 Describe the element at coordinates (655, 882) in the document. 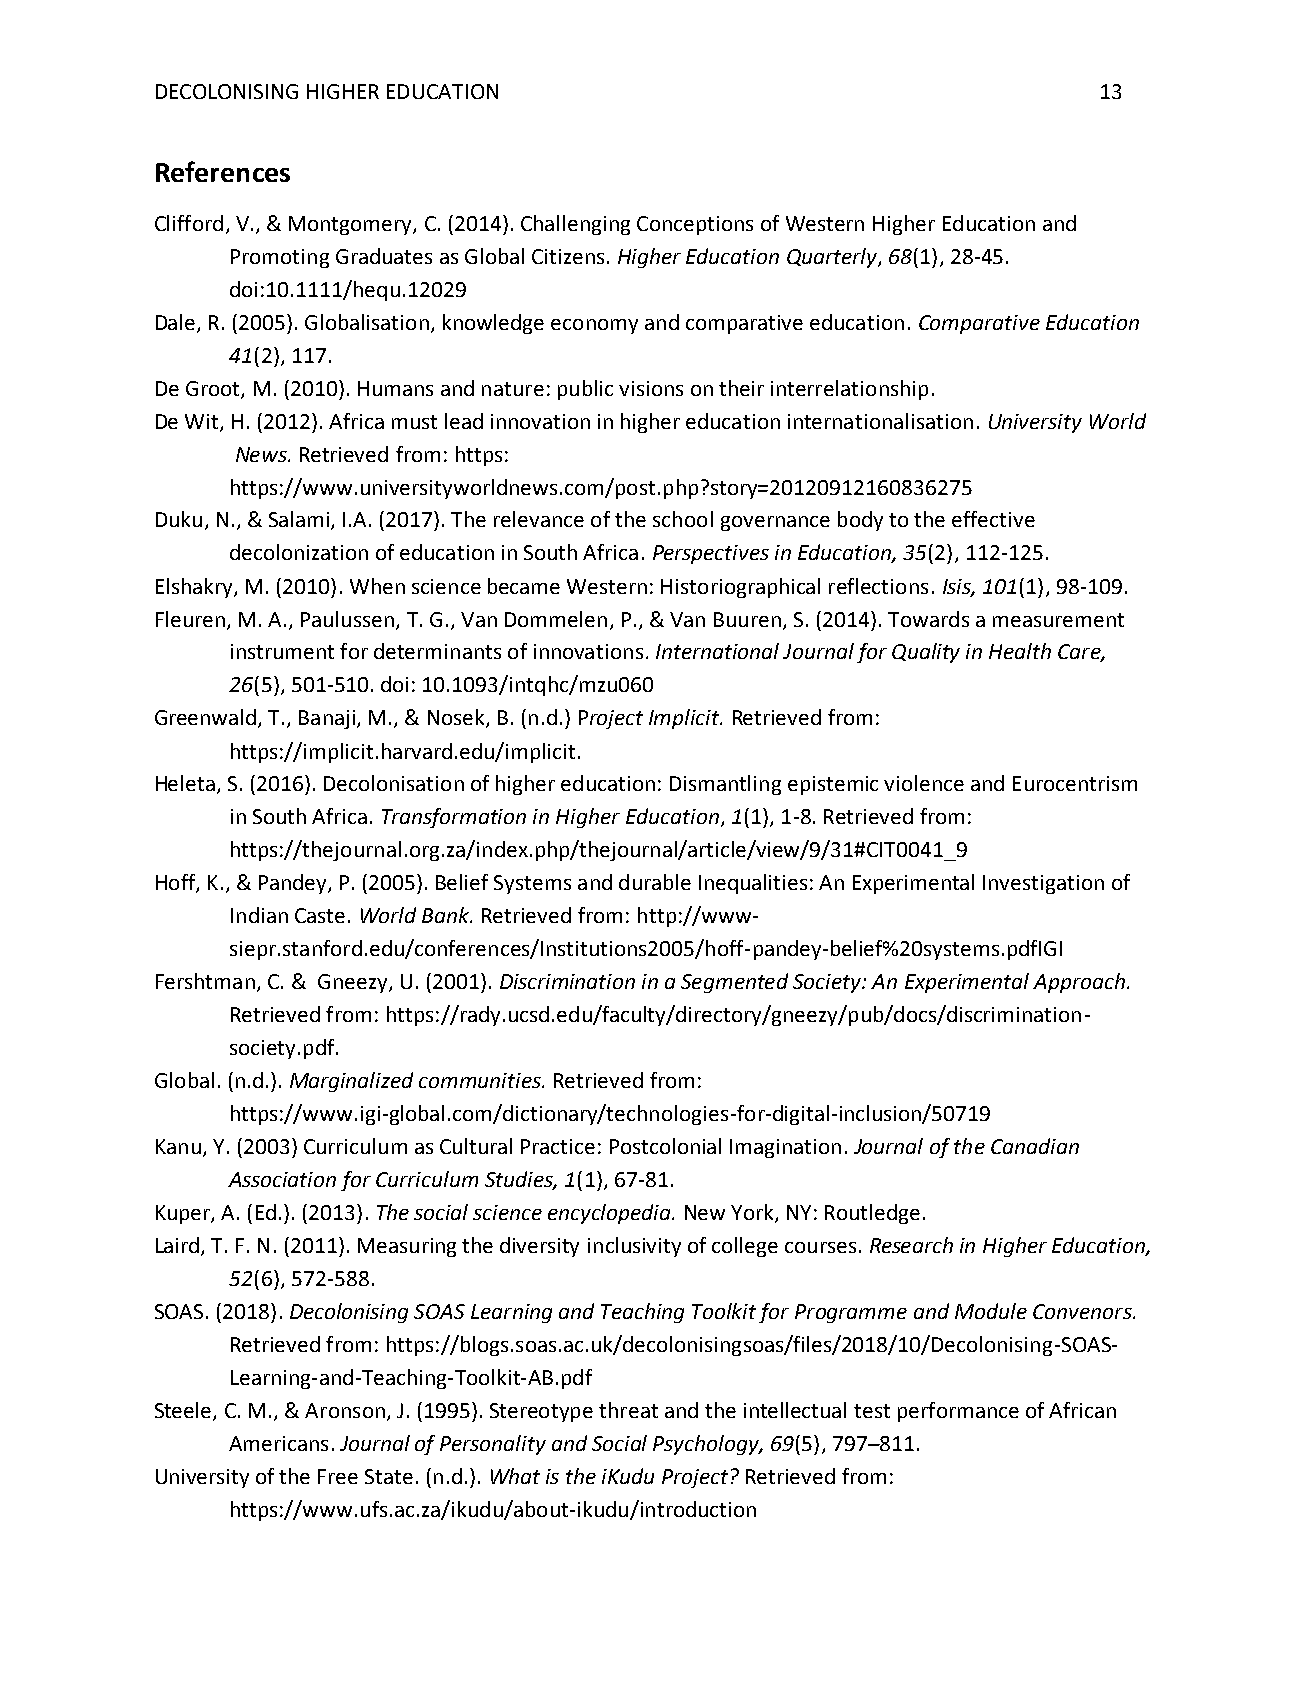

I see `durable` at that location.
